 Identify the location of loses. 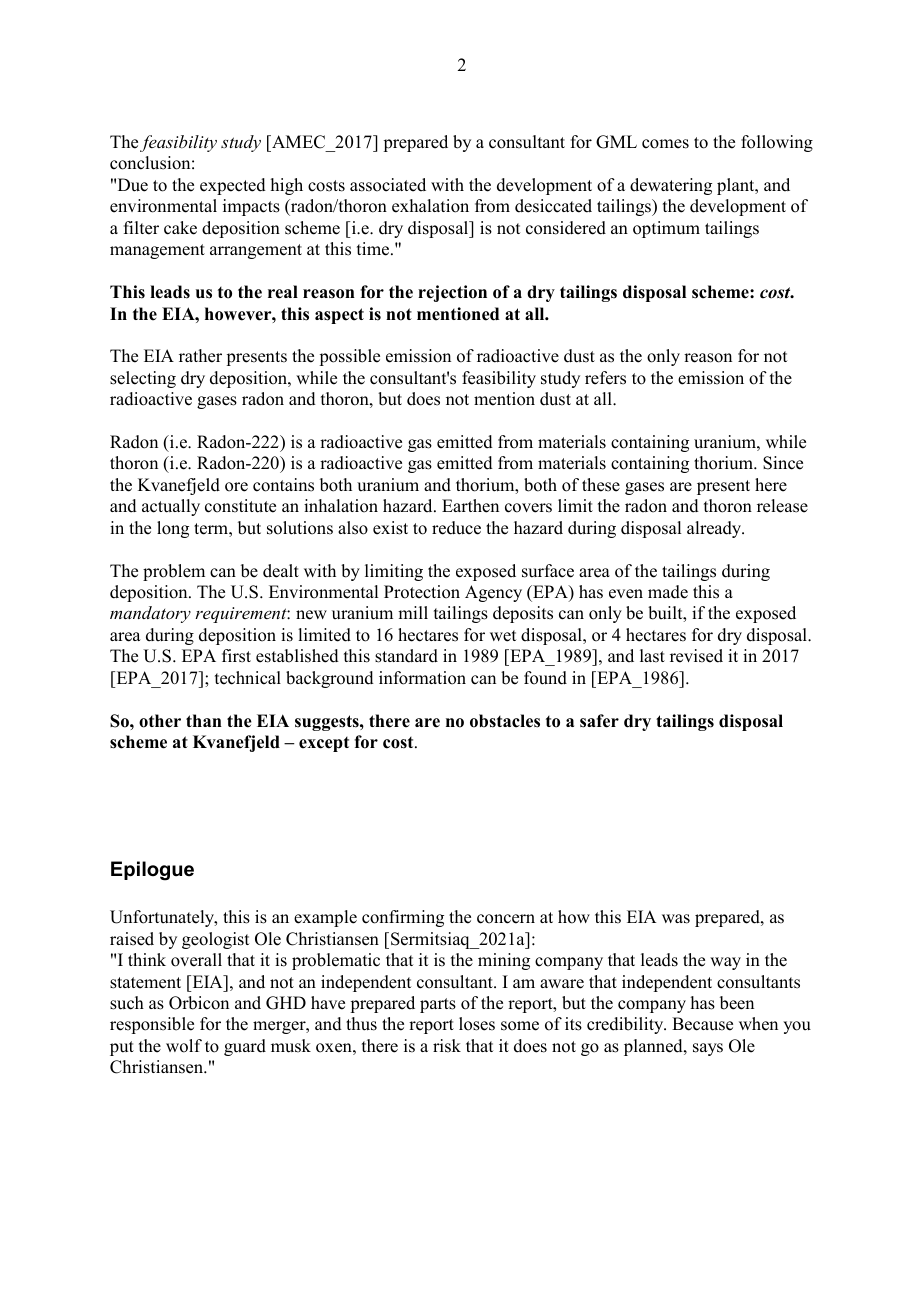
(477, 1024).
